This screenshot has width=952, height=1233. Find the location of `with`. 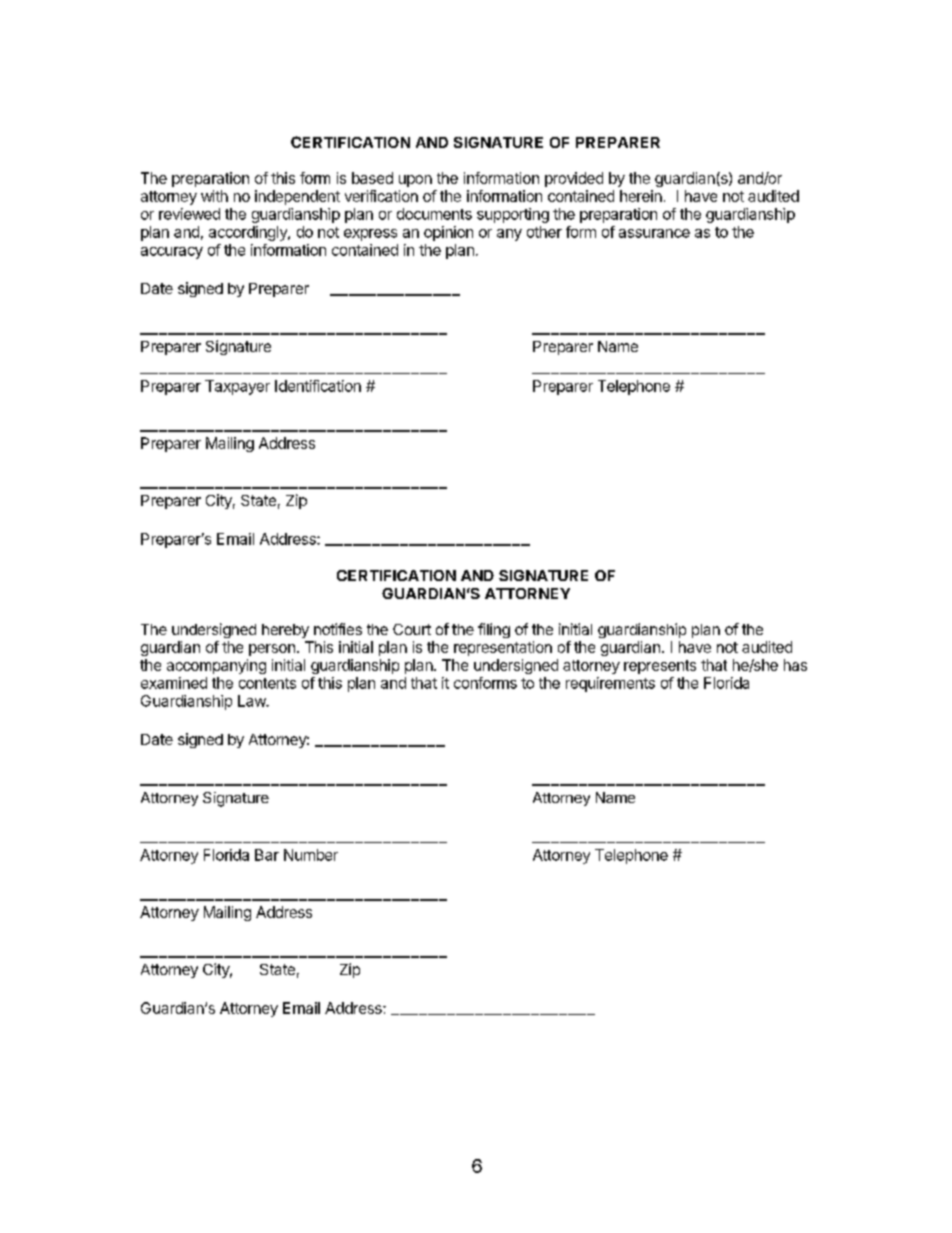

with is located at coordinates (214, 196).
